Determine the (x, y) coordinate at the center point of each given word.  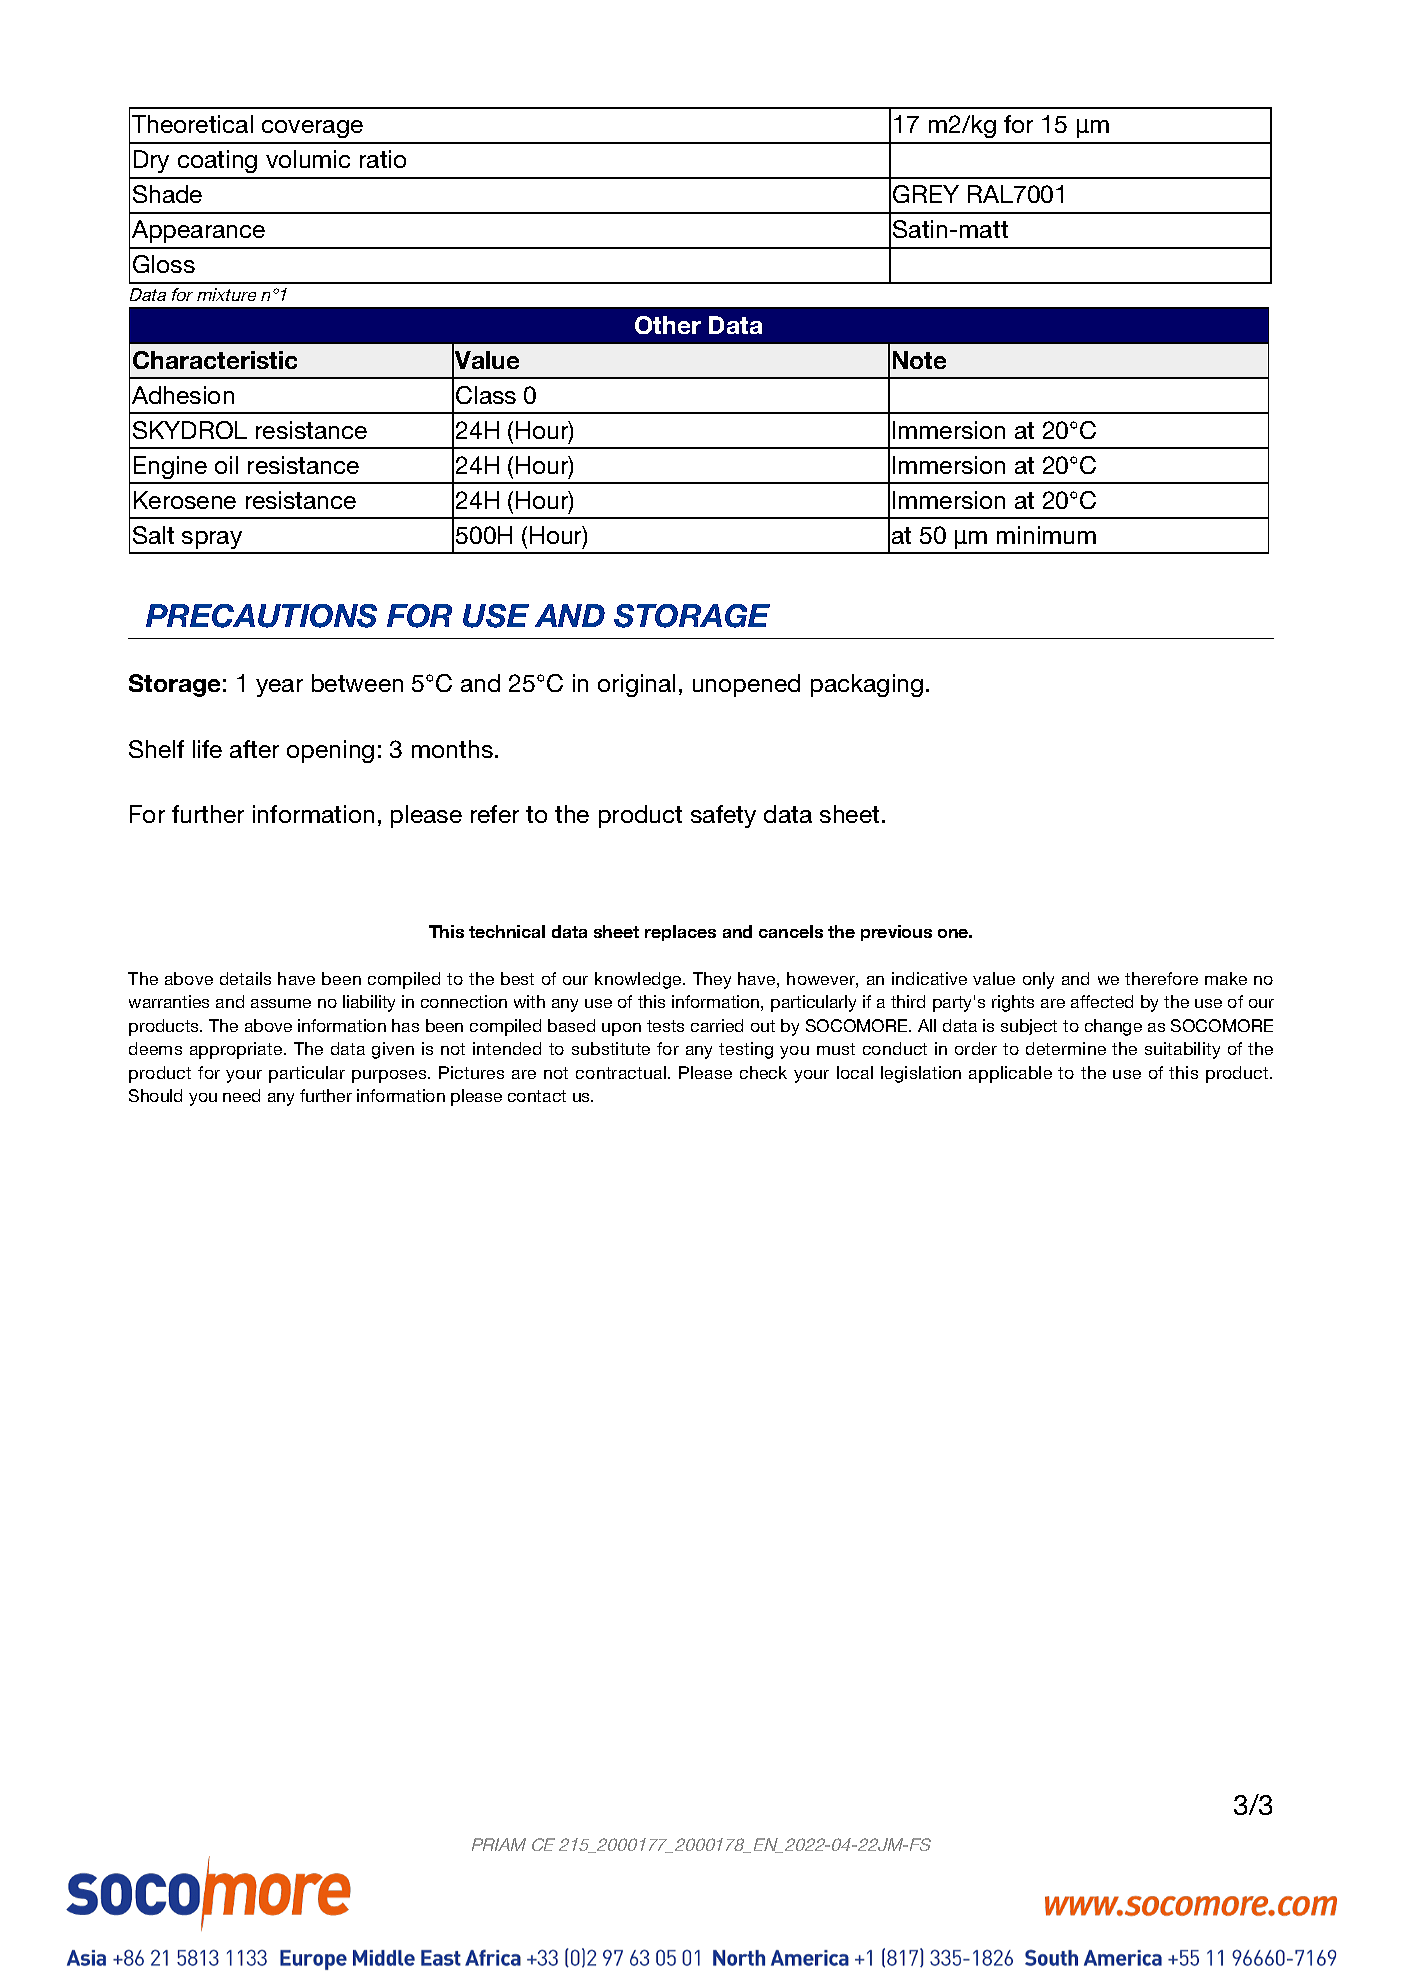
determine (1066, 1048)
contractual (622, 1072)
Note (919, 360)
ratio (383, 159)
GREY (926, 194)
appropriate (237, 1050)
